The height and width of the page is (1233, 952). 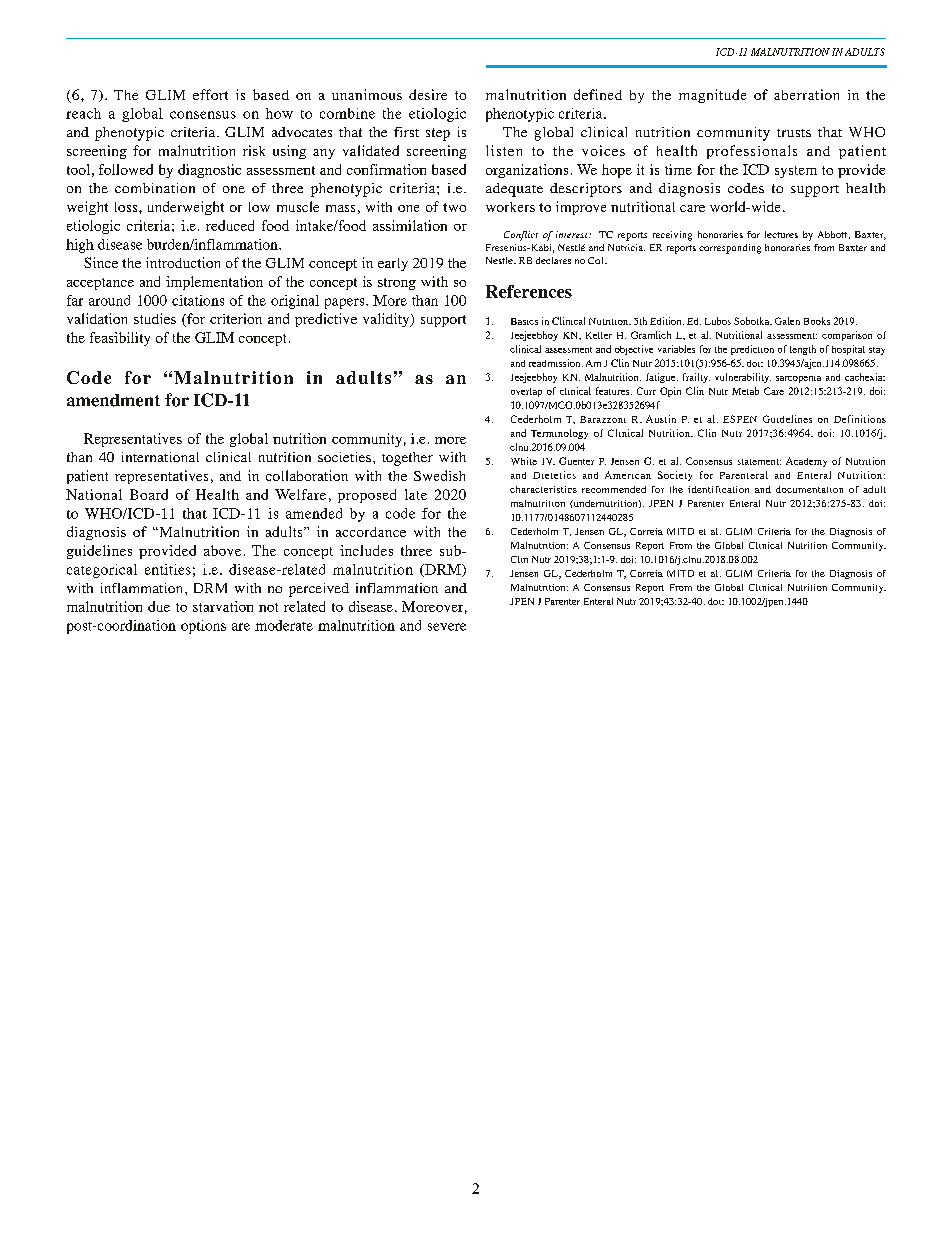 What do you see at coordinates (787, 321) in the page?
I see `Galen` at bounding box center [787, 321].
